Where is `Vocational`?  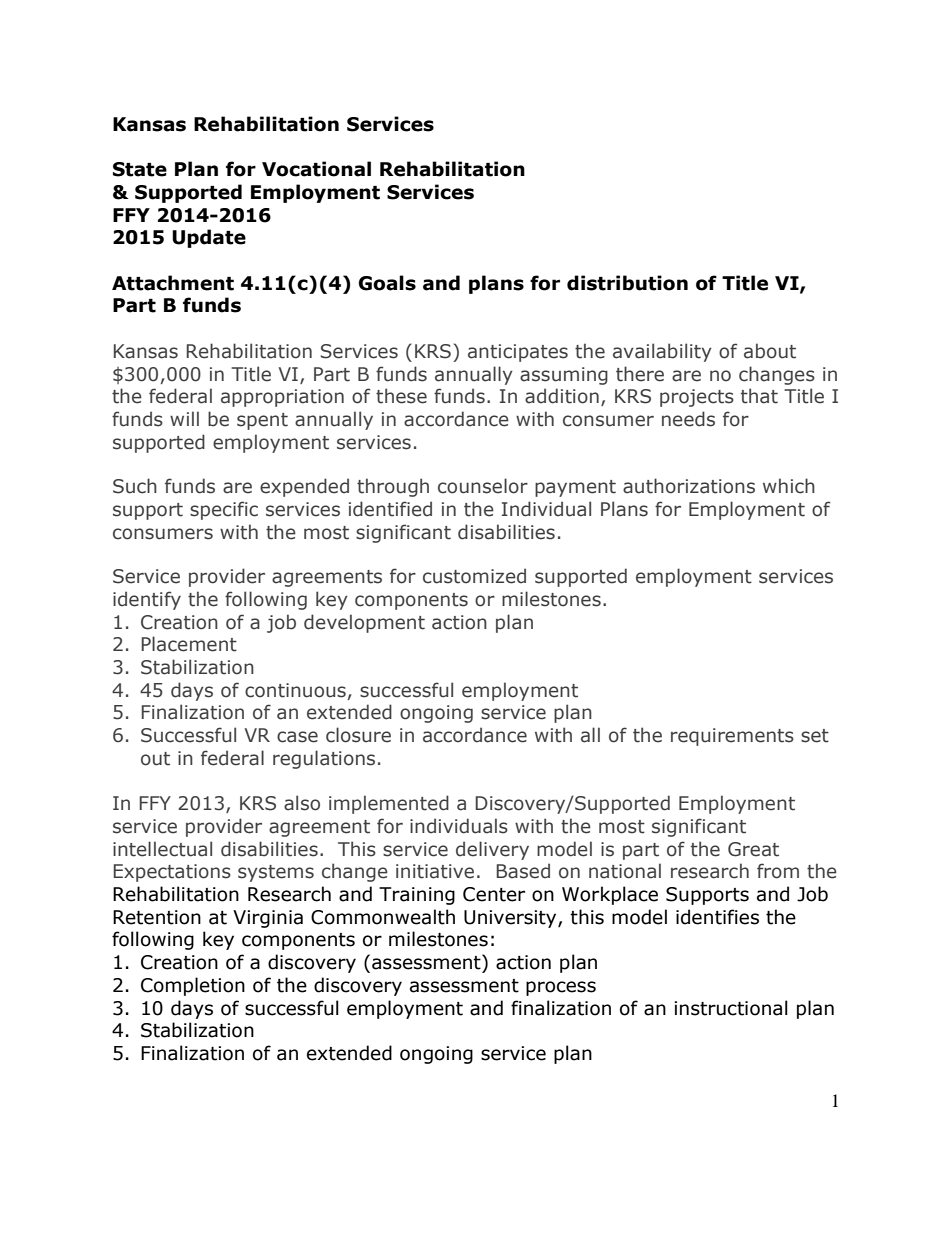
Vocational is located at coordinates (316, 169).
